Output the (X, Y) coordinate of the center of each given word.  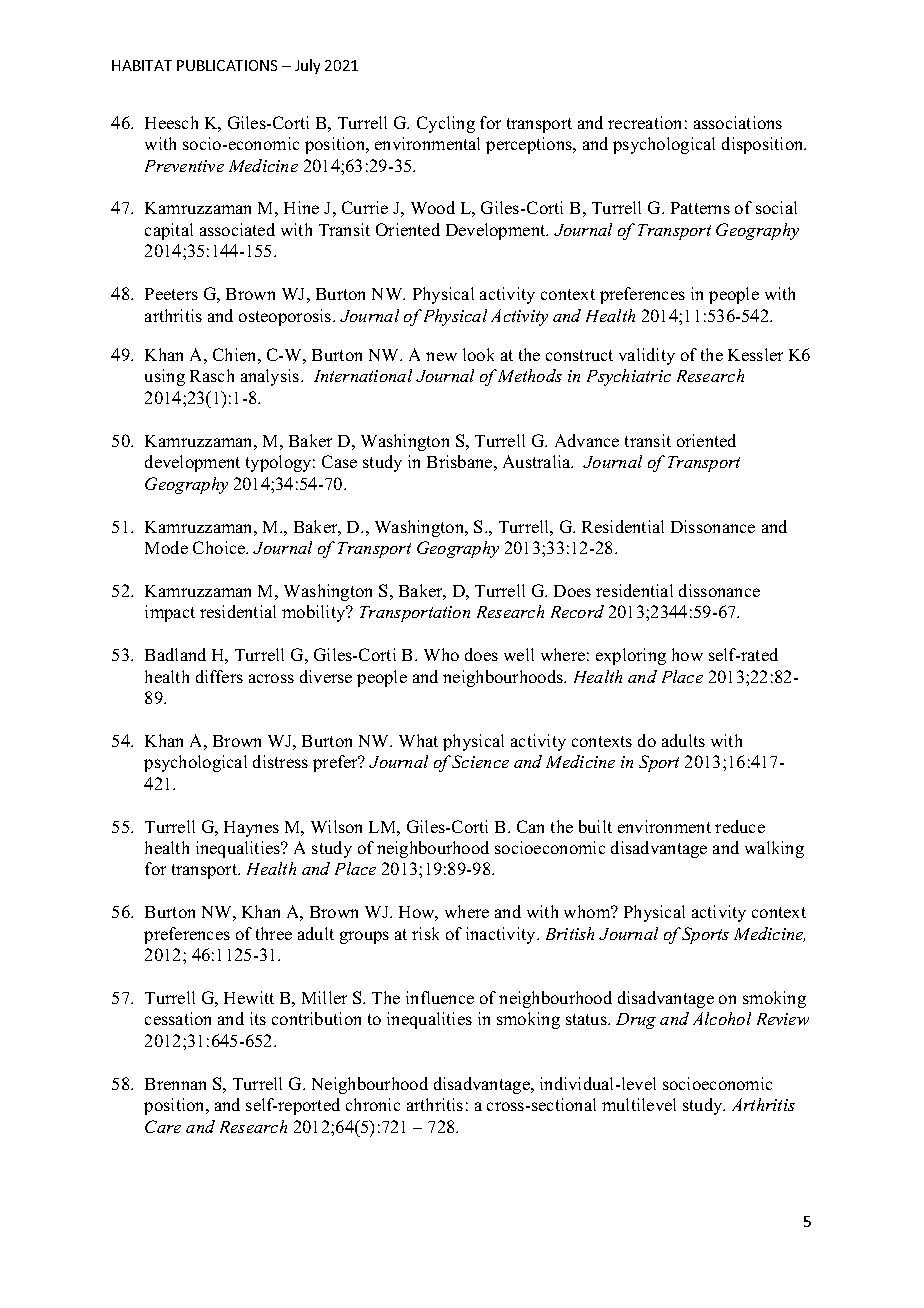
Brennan (175, 1084)
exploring (631, 656)
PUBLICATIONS (227, 65)
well (519, 654)
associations (738, 122)
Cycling (446, 124)
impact (170, 613)
